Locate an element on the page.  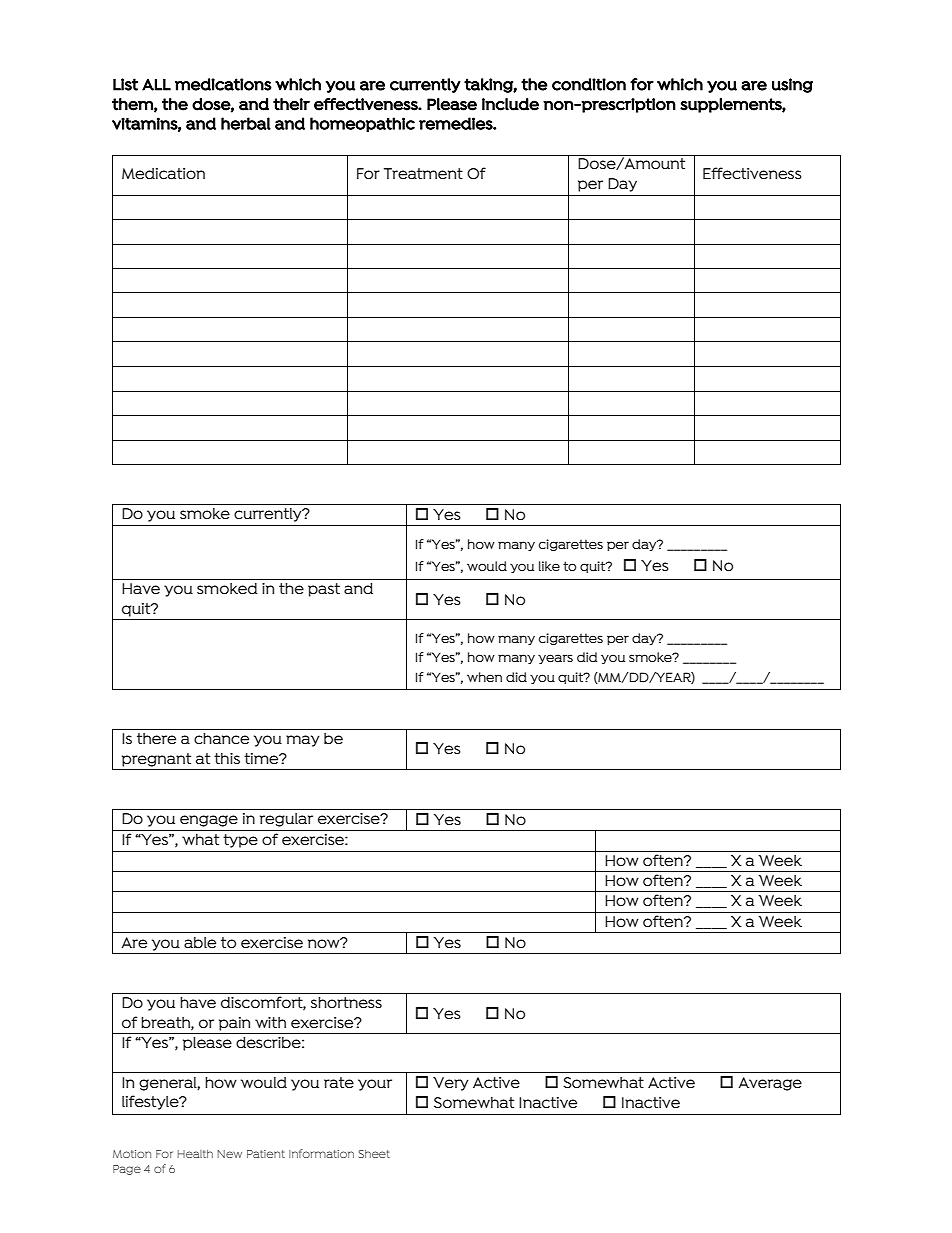
Average is located at coordinates (770, 1084).
